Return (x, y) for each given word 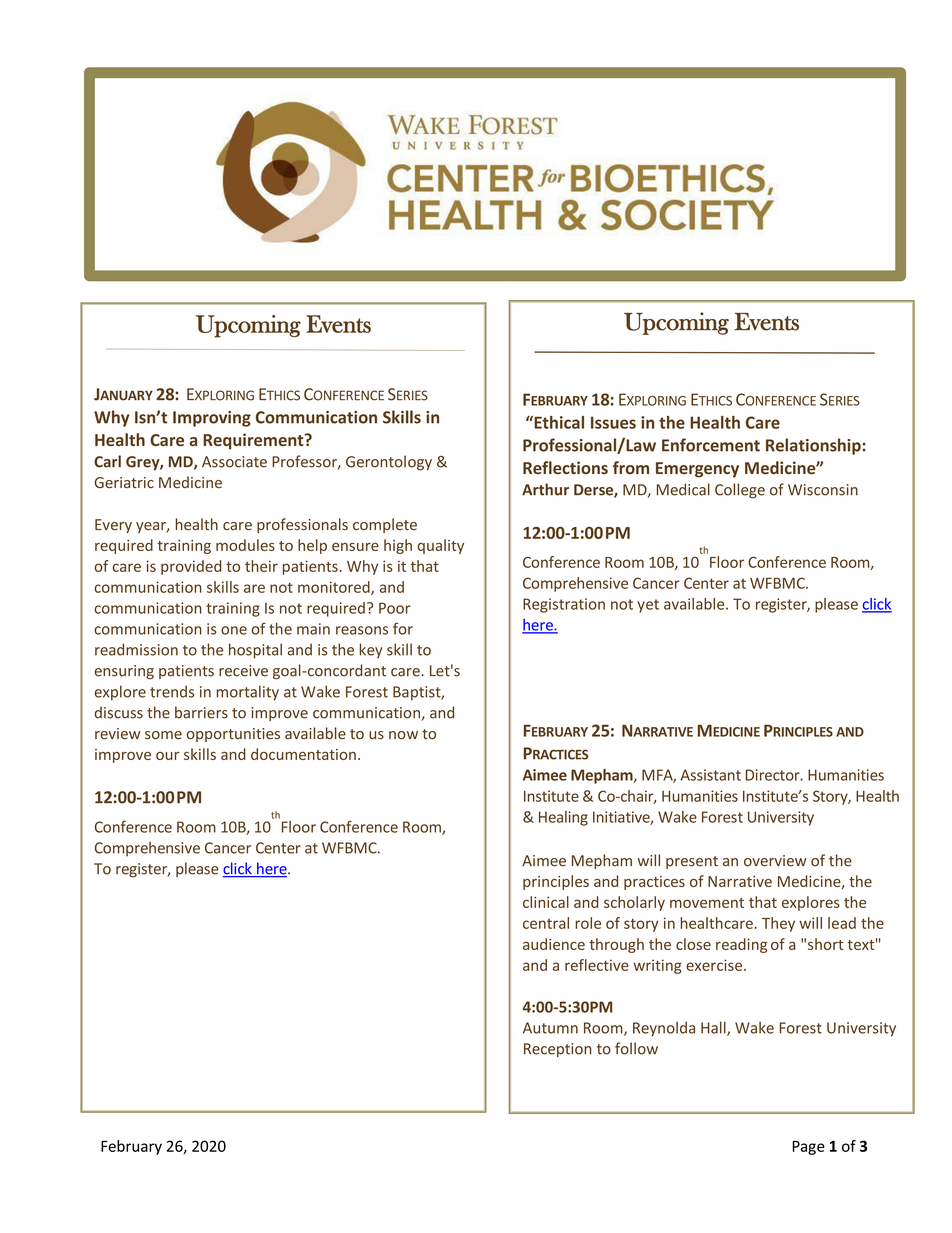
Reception (557, 1050)
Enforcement (711, 445)
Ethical (558, 422)
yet (648, 606)
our (167, 756)
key (371, 651)
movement (707, 903)
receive (243, 671)
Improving (212, 419)
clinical (546, 902)
